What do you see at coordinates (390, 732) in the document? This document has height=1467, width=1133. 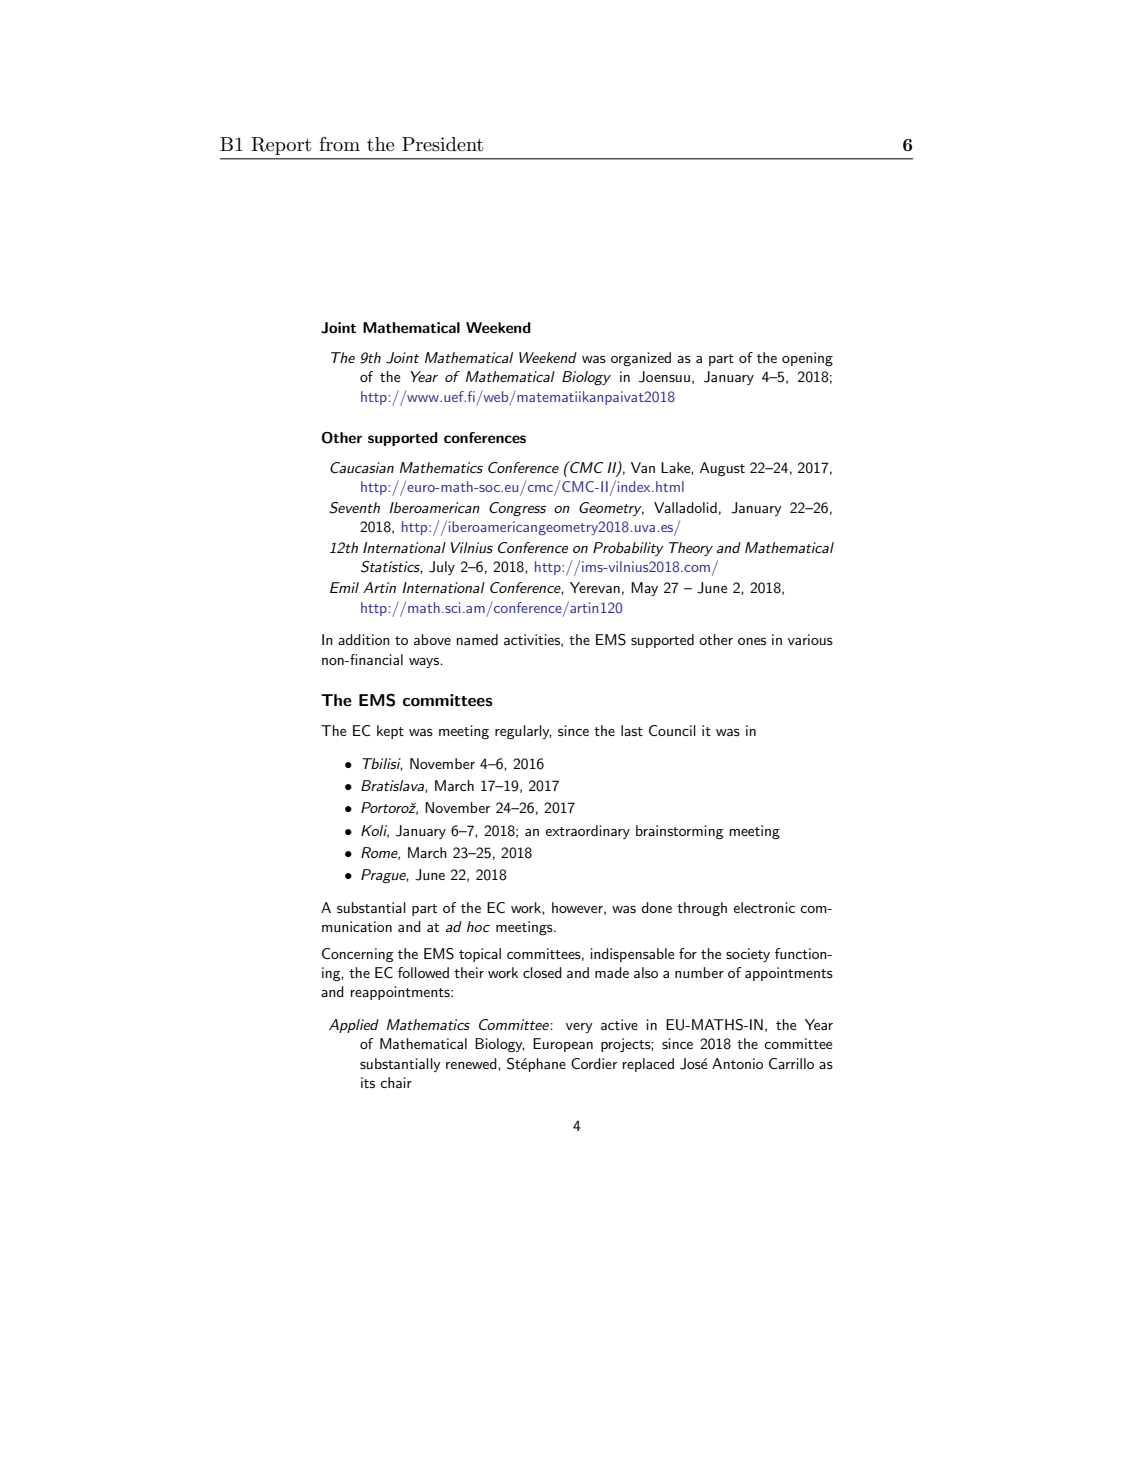 I see `kept` at bounding box center [390, 732].
